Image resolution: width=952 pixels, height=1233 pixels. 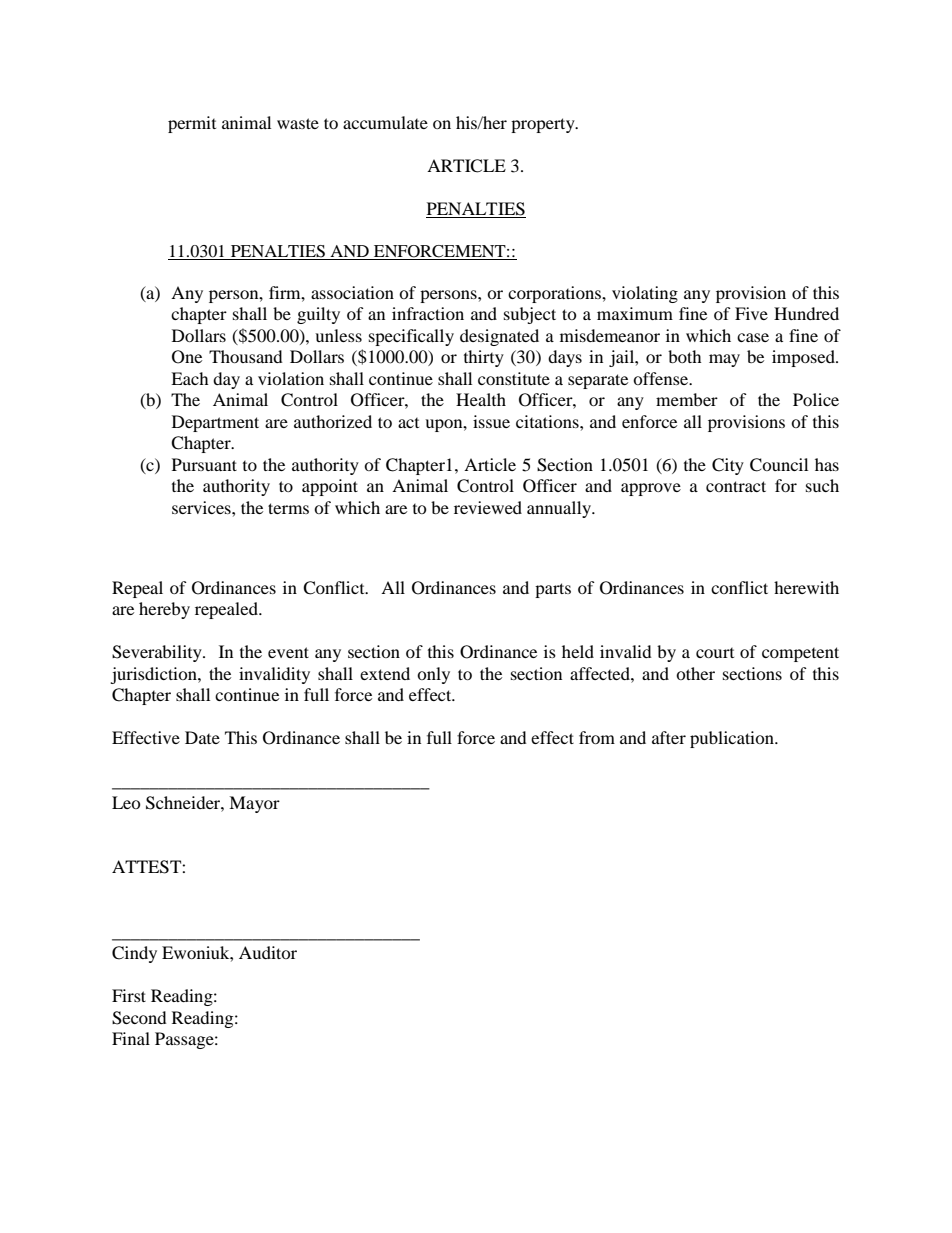 What do you see at coordinates (553, 590) in the document?
I see `parts` at bounding box center [553, 590].
